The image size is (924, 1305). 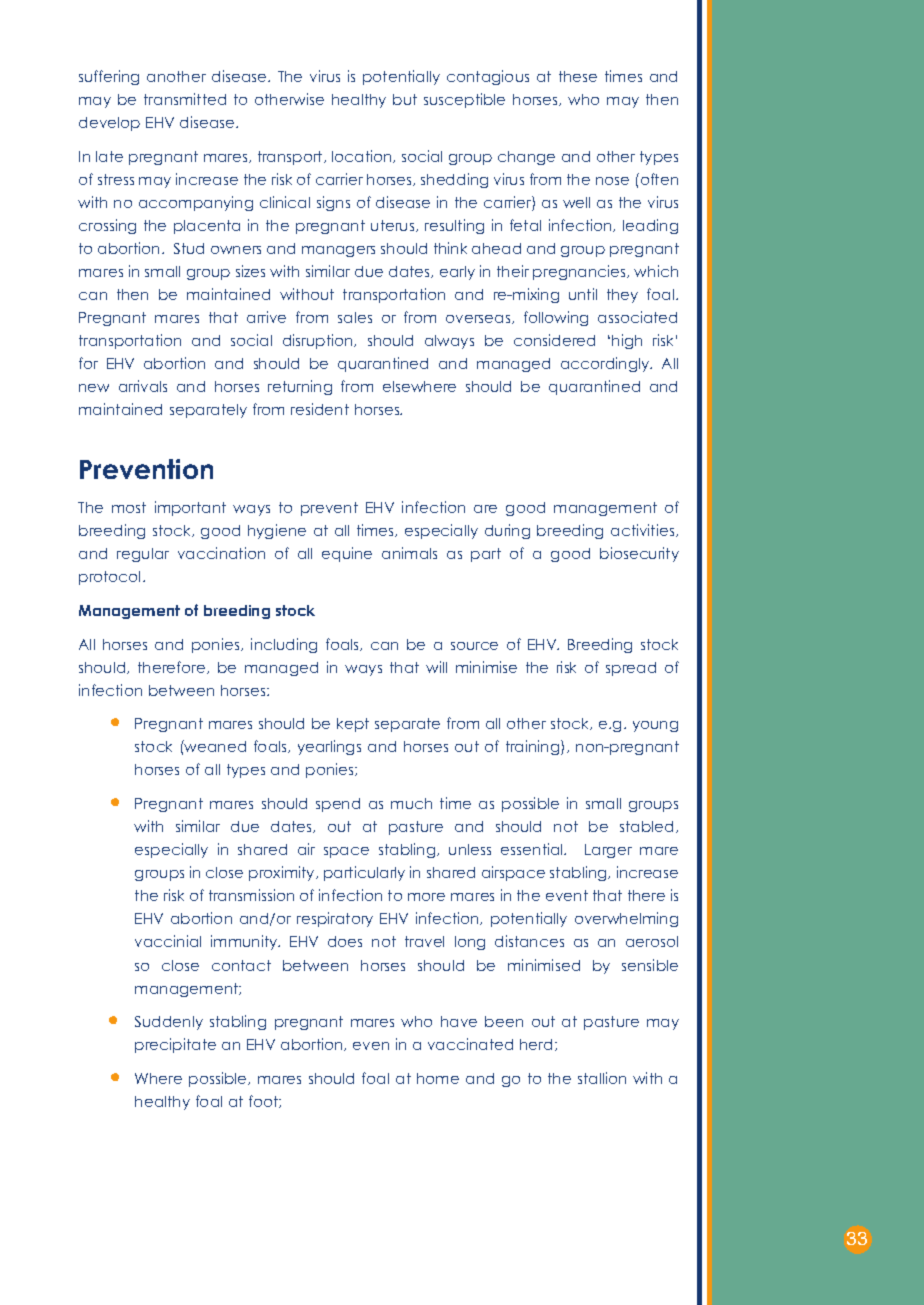 I want to click on protocol, so click(x=109, y=578).
